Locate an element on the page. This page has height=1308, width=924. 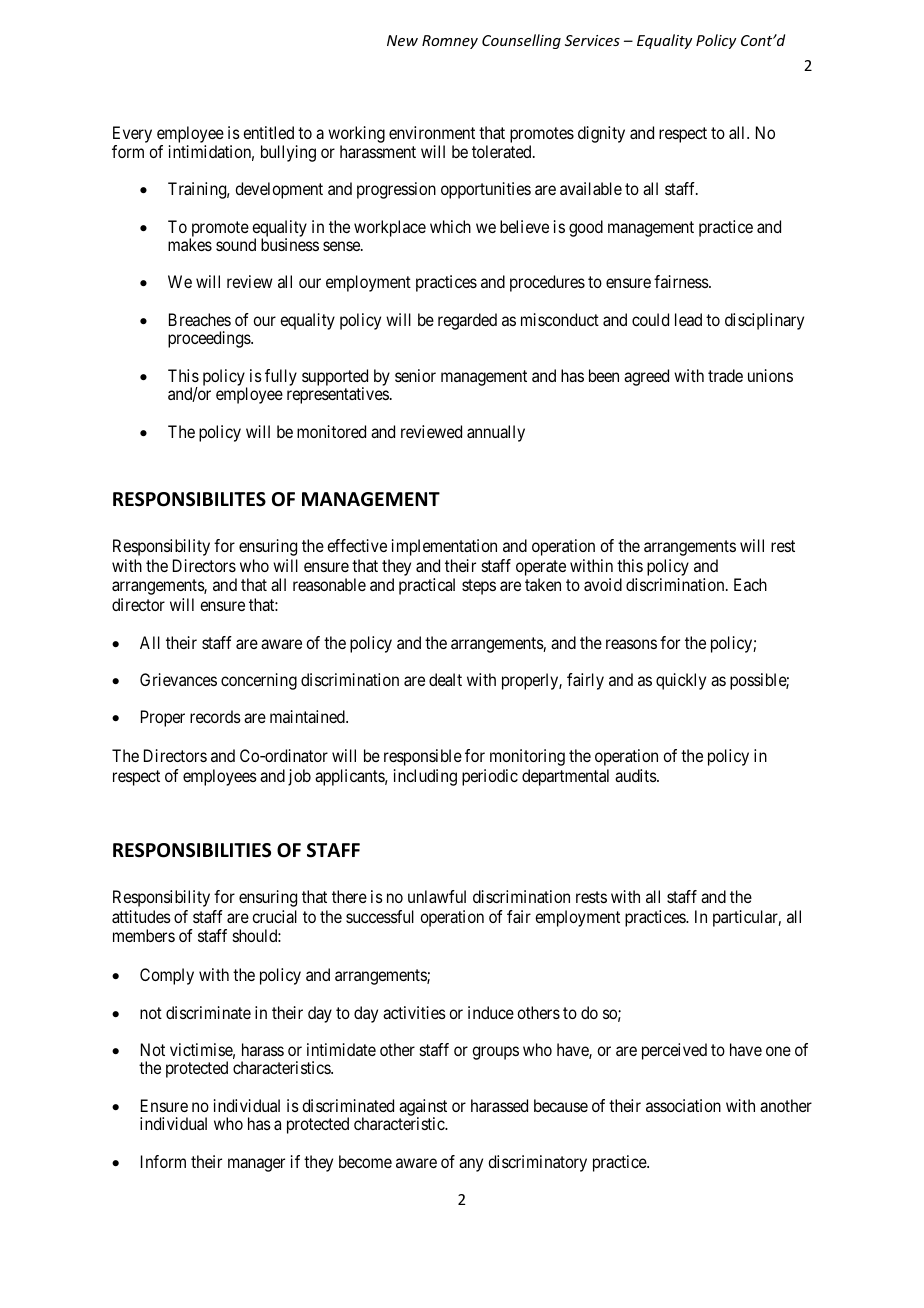
Romney is located at coordinates (450, 42).
